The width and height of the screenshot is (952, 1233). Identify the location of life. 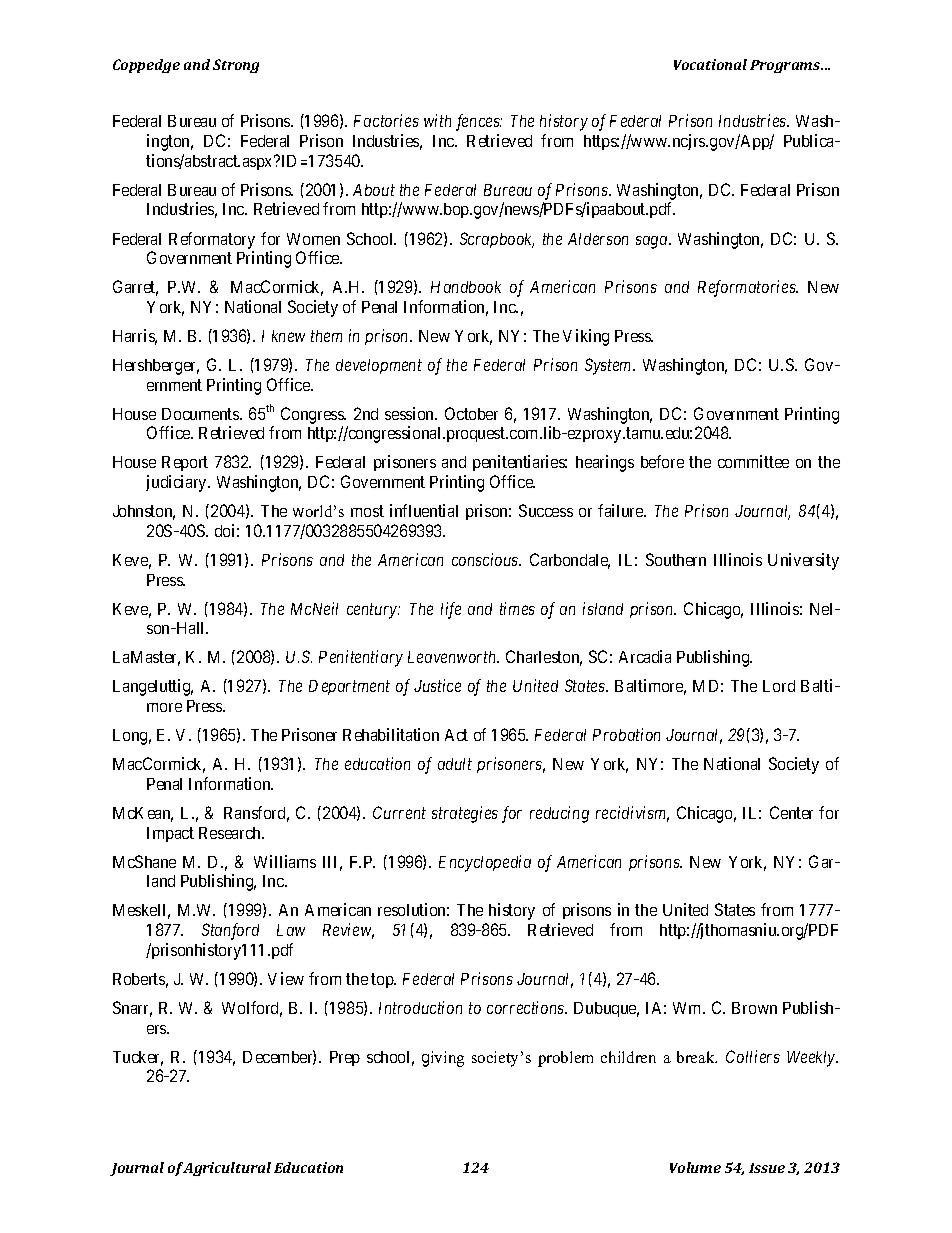
(451, 610).
